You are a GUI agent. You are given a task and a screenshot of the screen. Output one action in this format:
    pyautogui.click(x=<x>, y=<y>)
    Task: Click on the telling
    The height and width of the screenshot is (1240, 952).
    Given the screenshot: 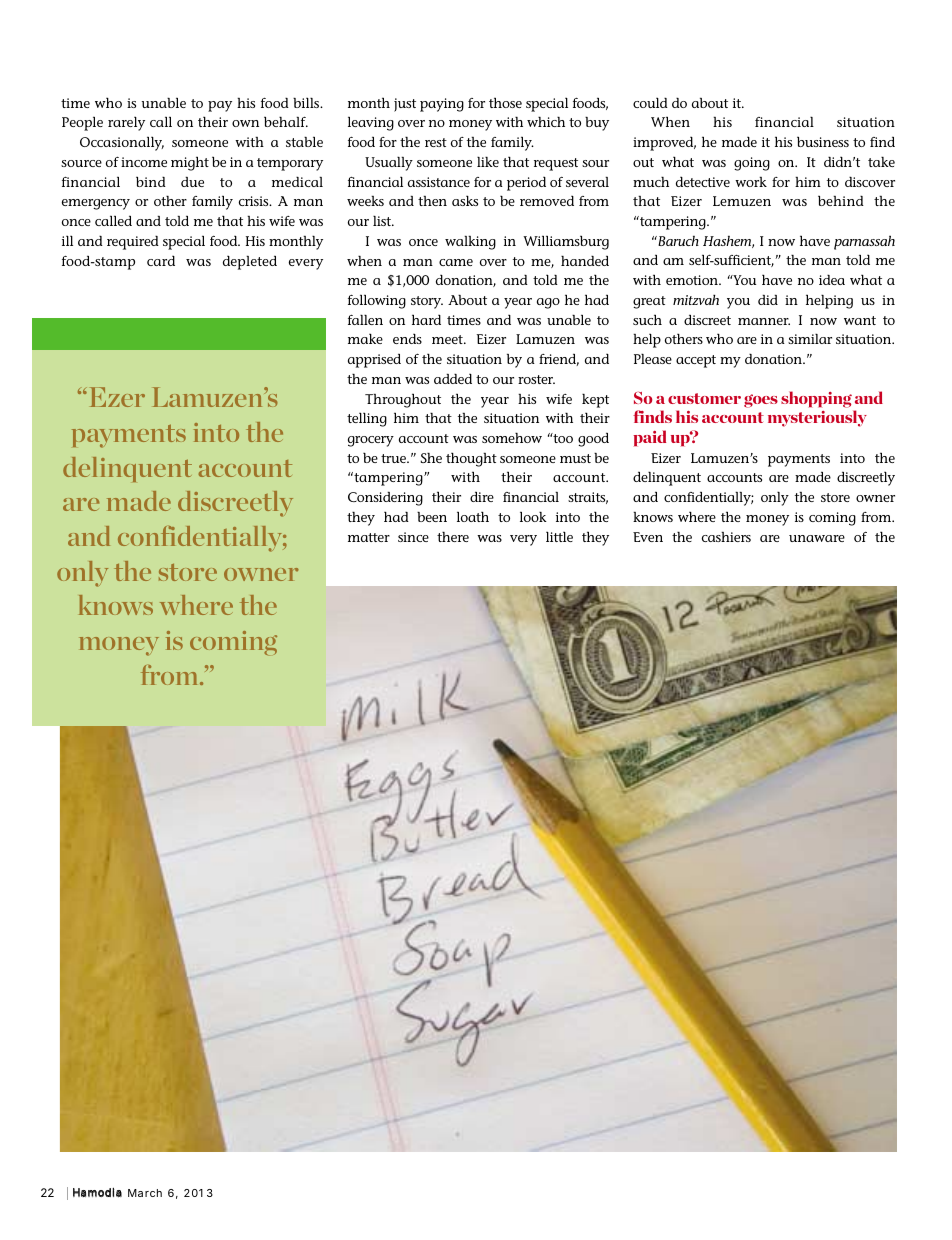 What is the action you would take?
    pyautogui.click(x=367, y=419)
